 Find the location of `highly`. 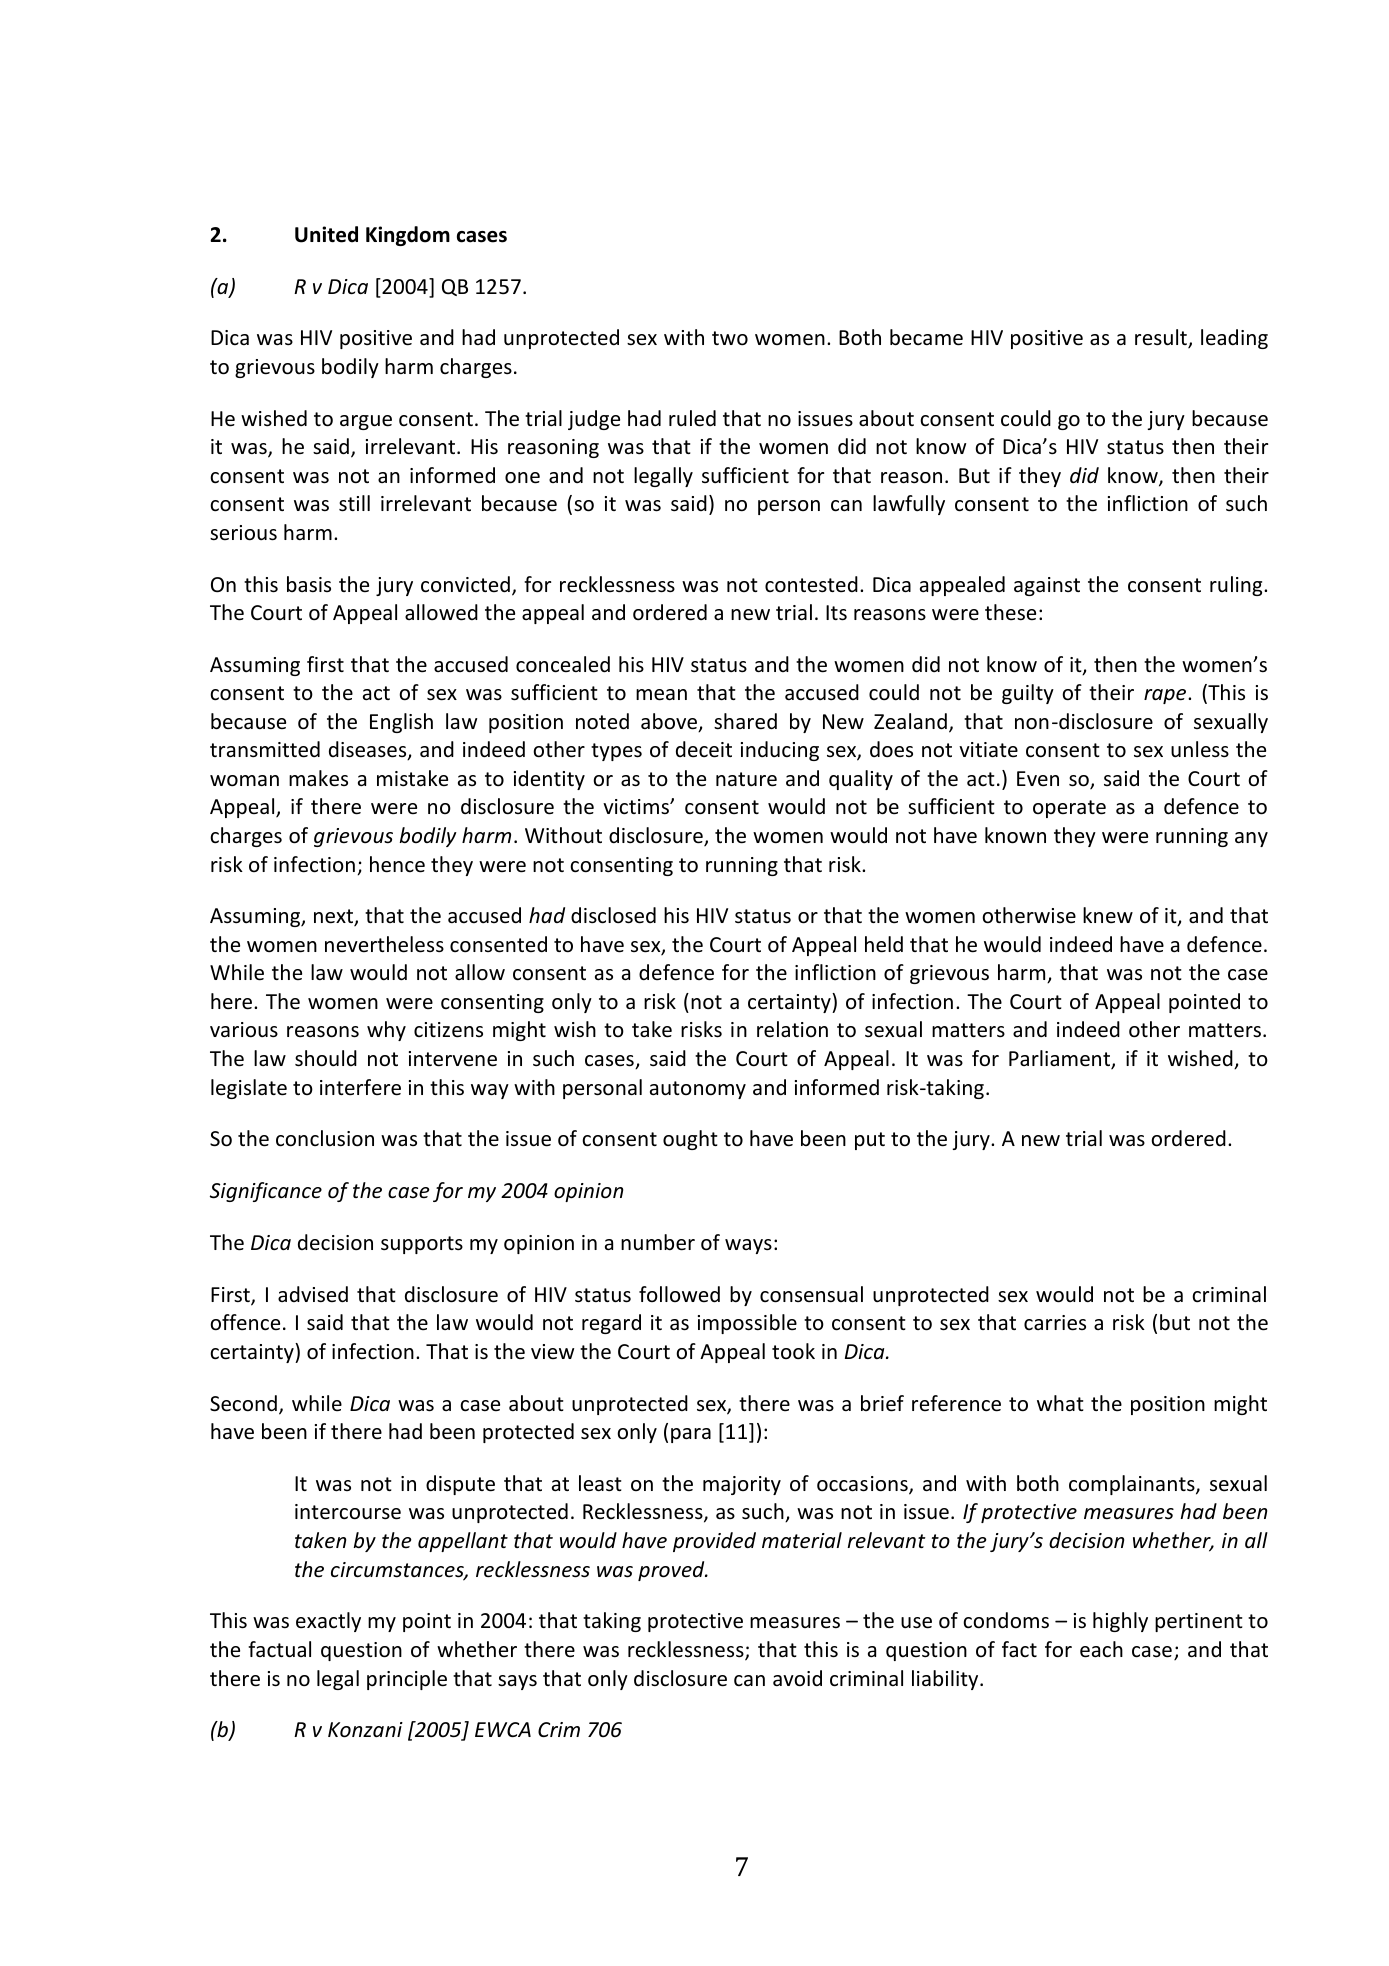

highly is located at coordinates (1120, 1622).
